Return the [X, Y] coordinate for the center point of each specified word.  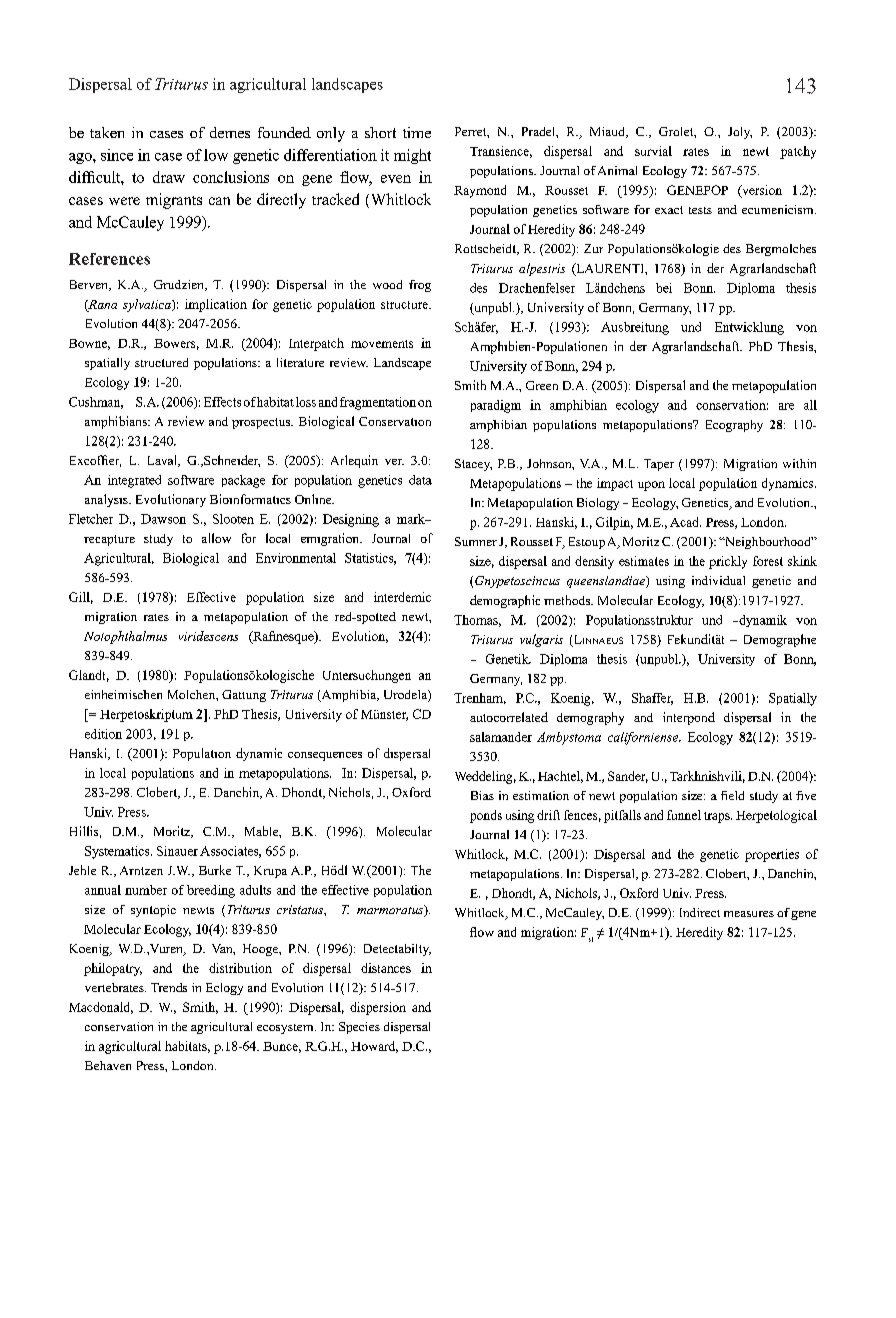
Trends [169, 987]
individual [718, 580]
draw [169, 177]
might [412, 156]
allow [216, 538]
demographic [505, 601]
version [761, 191]
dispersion [378, 1008]
